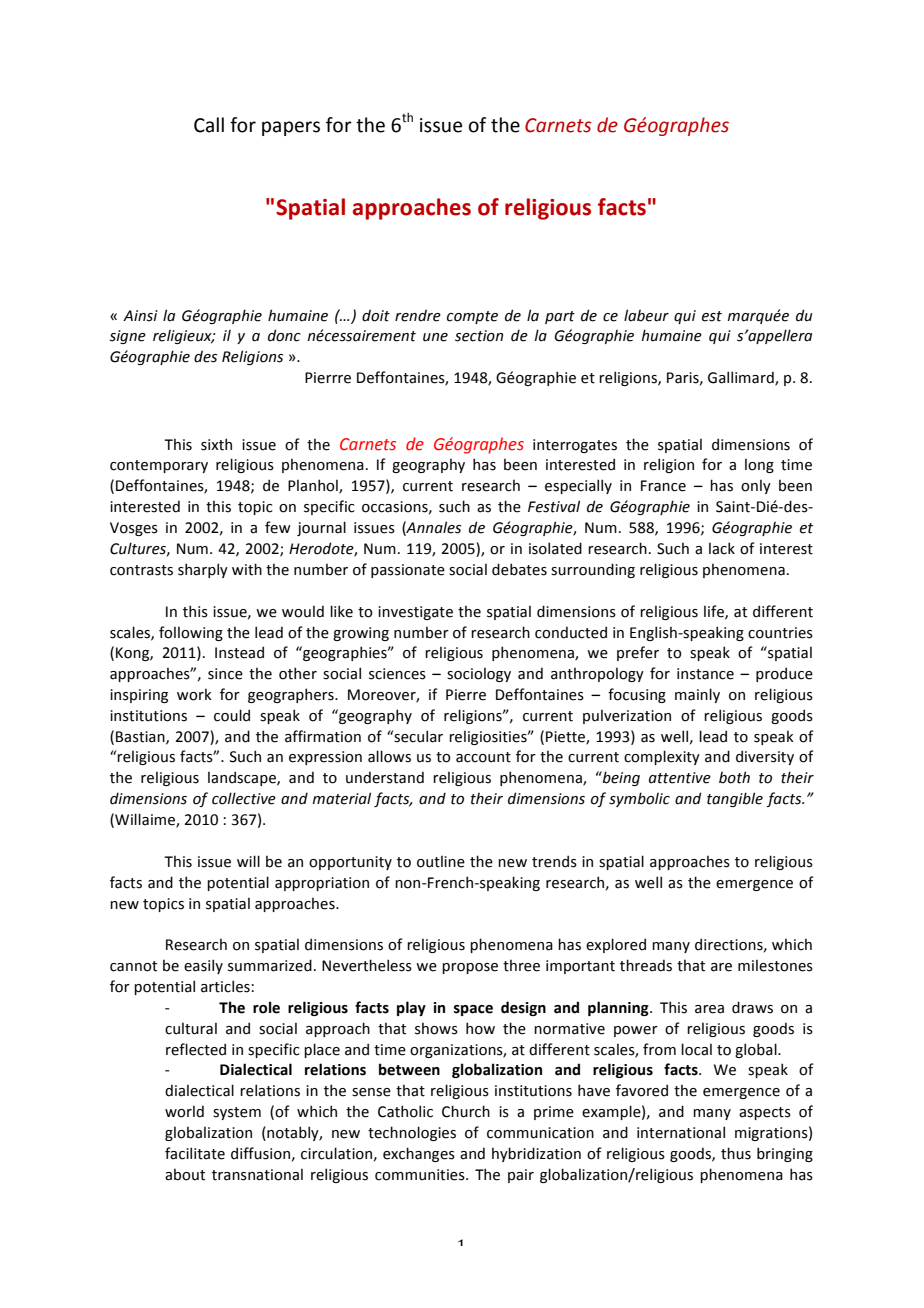 The height and width of the document is (1308, 924). Describe the element at coordinates (560, 317) in the document. I see `part` at that location.
